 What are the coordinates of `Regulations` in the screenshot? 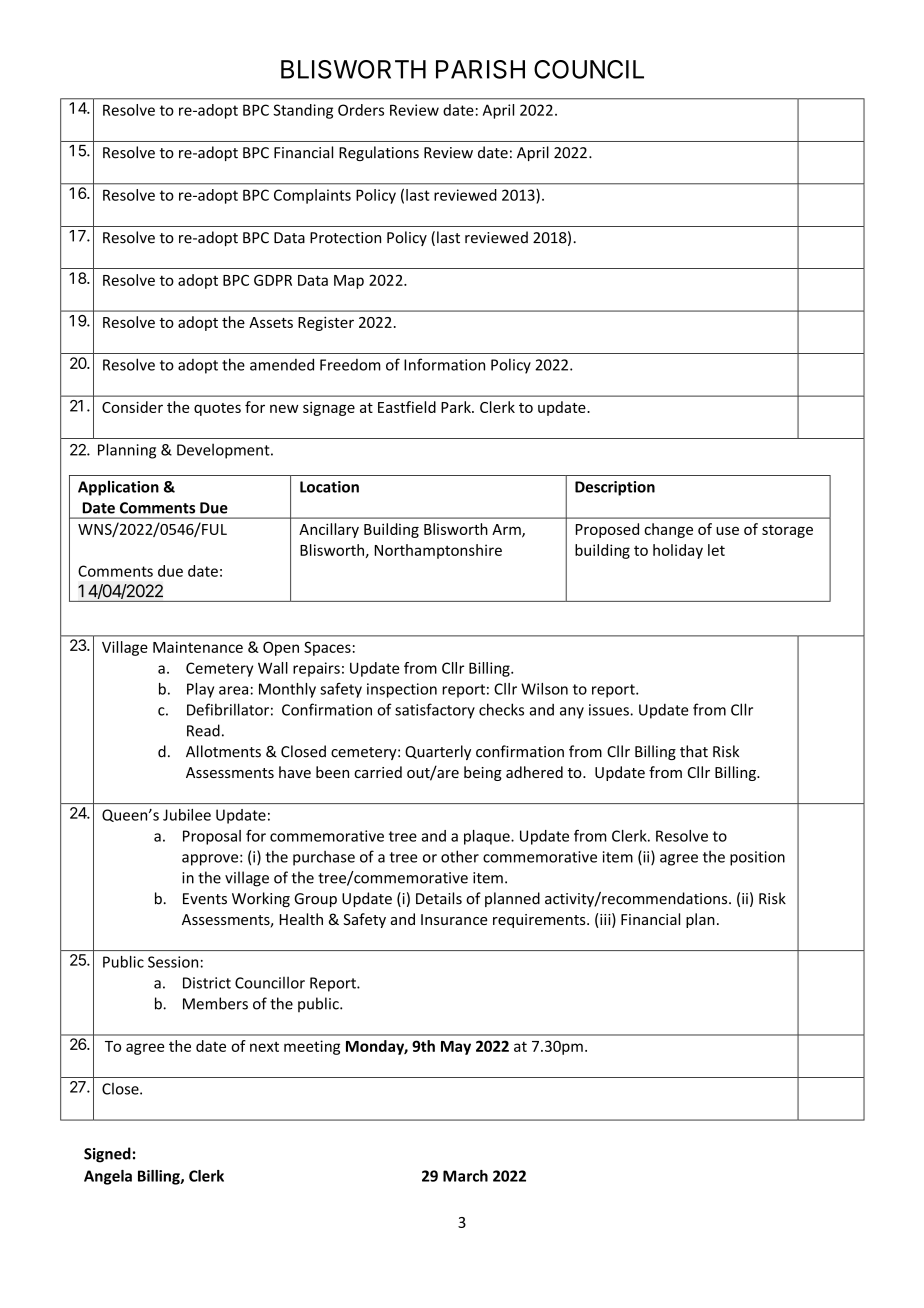 It's located at (379, 153).
